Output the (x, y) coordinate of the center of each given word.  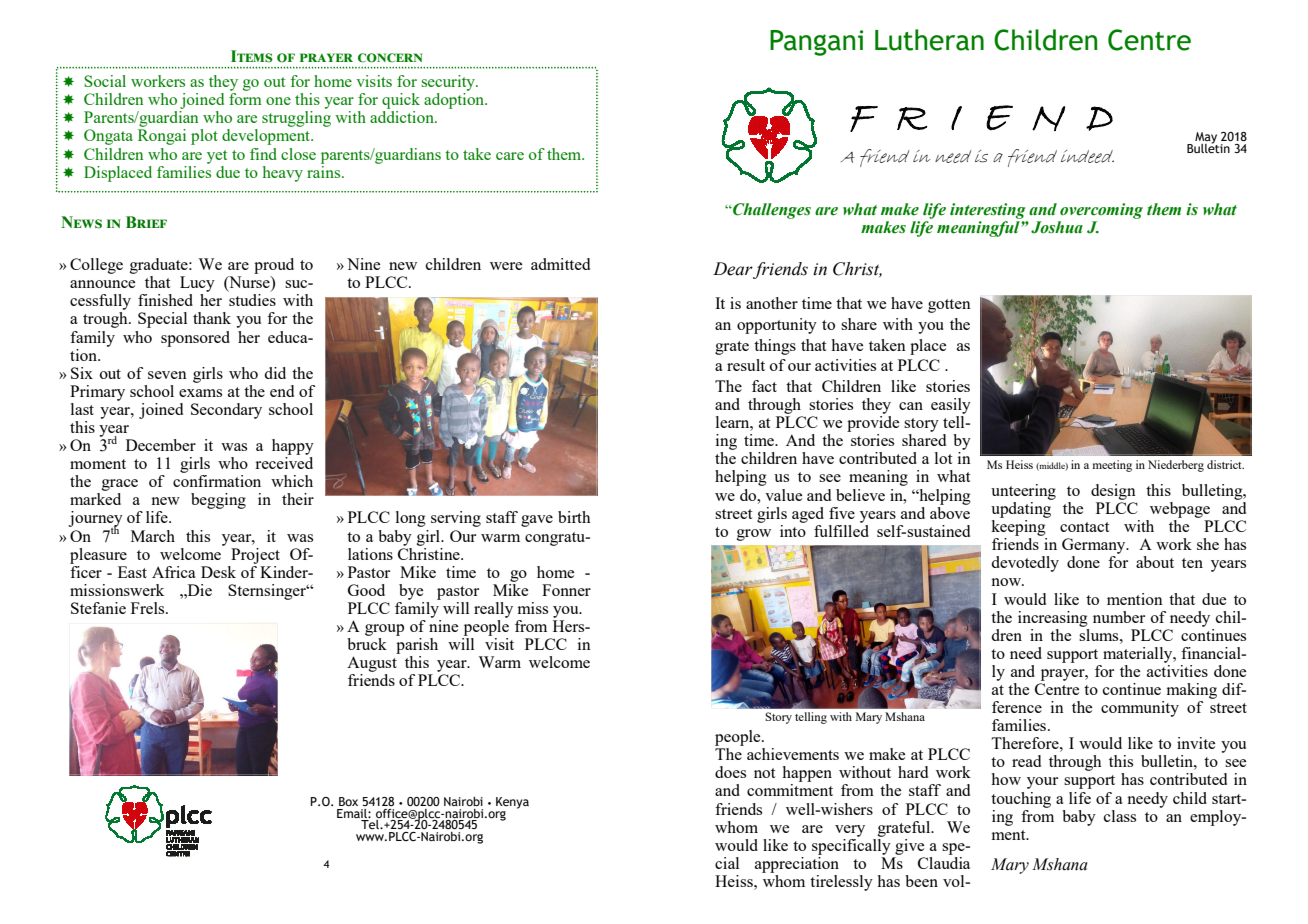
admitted (560, 264)
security (449, 83)
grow (754, 535)
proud (274, 266)
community (1140, 709)
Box (348, 801)
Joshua (1057, 227)
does (730, 772)
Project (255, 556)
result (746, 365)
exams (200, 393)
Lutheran (929, 40)
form (245, 99)
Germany (1095, 546)
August (372, 664)
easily (951, 406)
